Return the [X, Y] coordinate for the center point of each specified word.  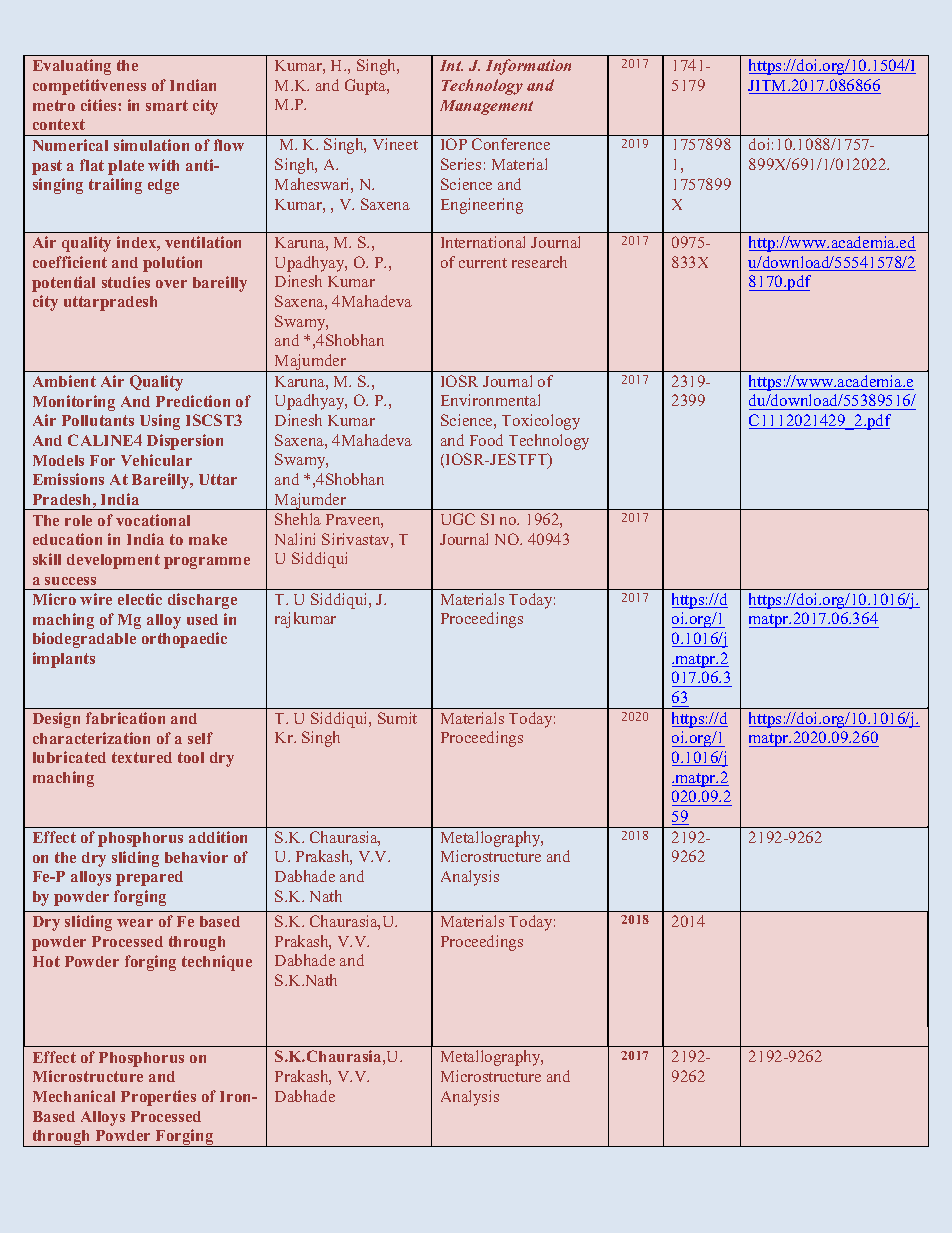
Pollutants [98, 420]
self [200, 738]
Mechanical [74, 1096]
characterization [91, 738]
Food [486, 440]
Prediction [193, 401]
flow [229, 145]
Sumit [397, 718]
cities [100, 105]
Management [486, 107]
